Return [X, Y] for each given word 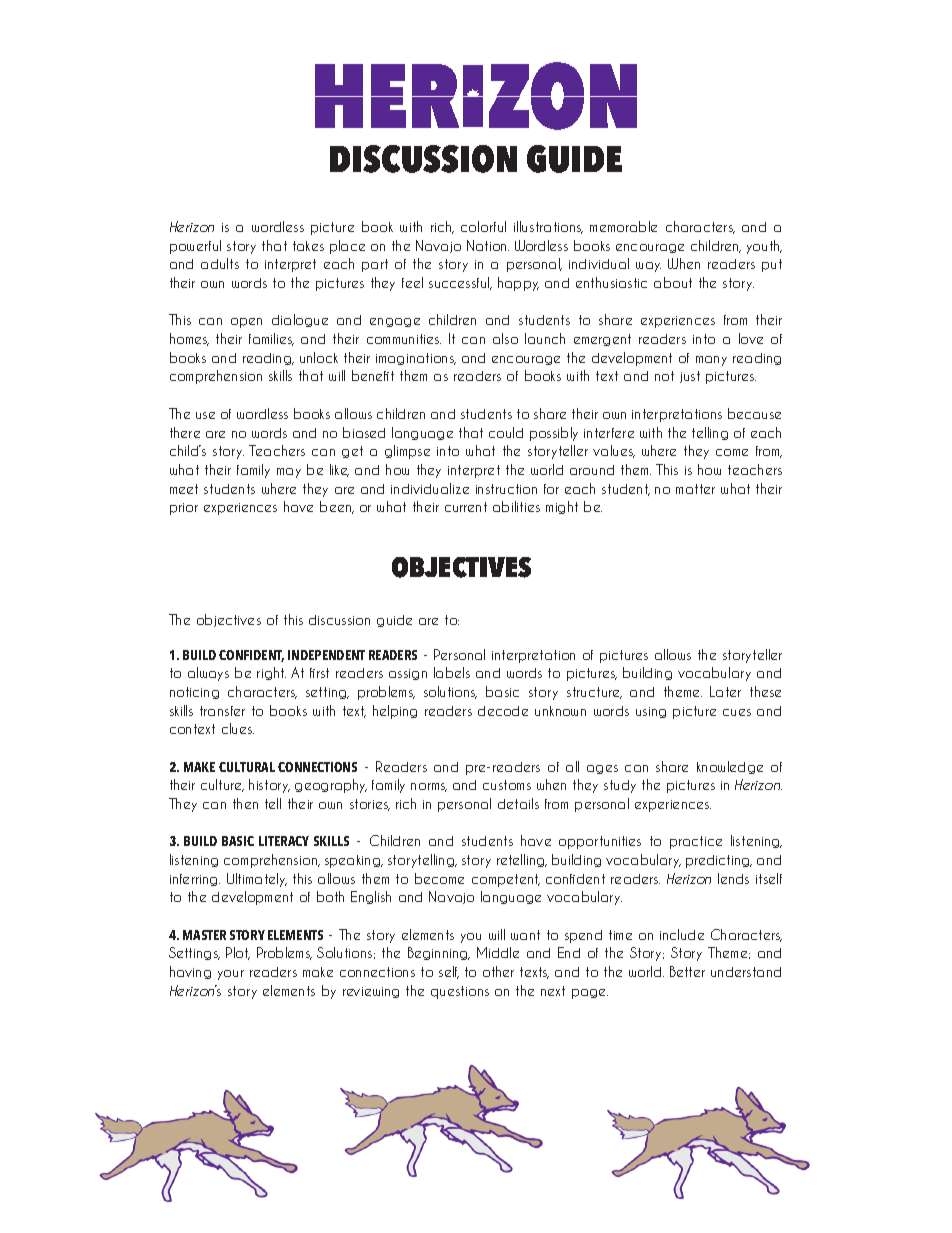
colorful [483, 226]
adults [220, 263]
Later [725, 691]
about [673, 282]
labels [452, 672]
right [271, 673]
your [231, 975]
